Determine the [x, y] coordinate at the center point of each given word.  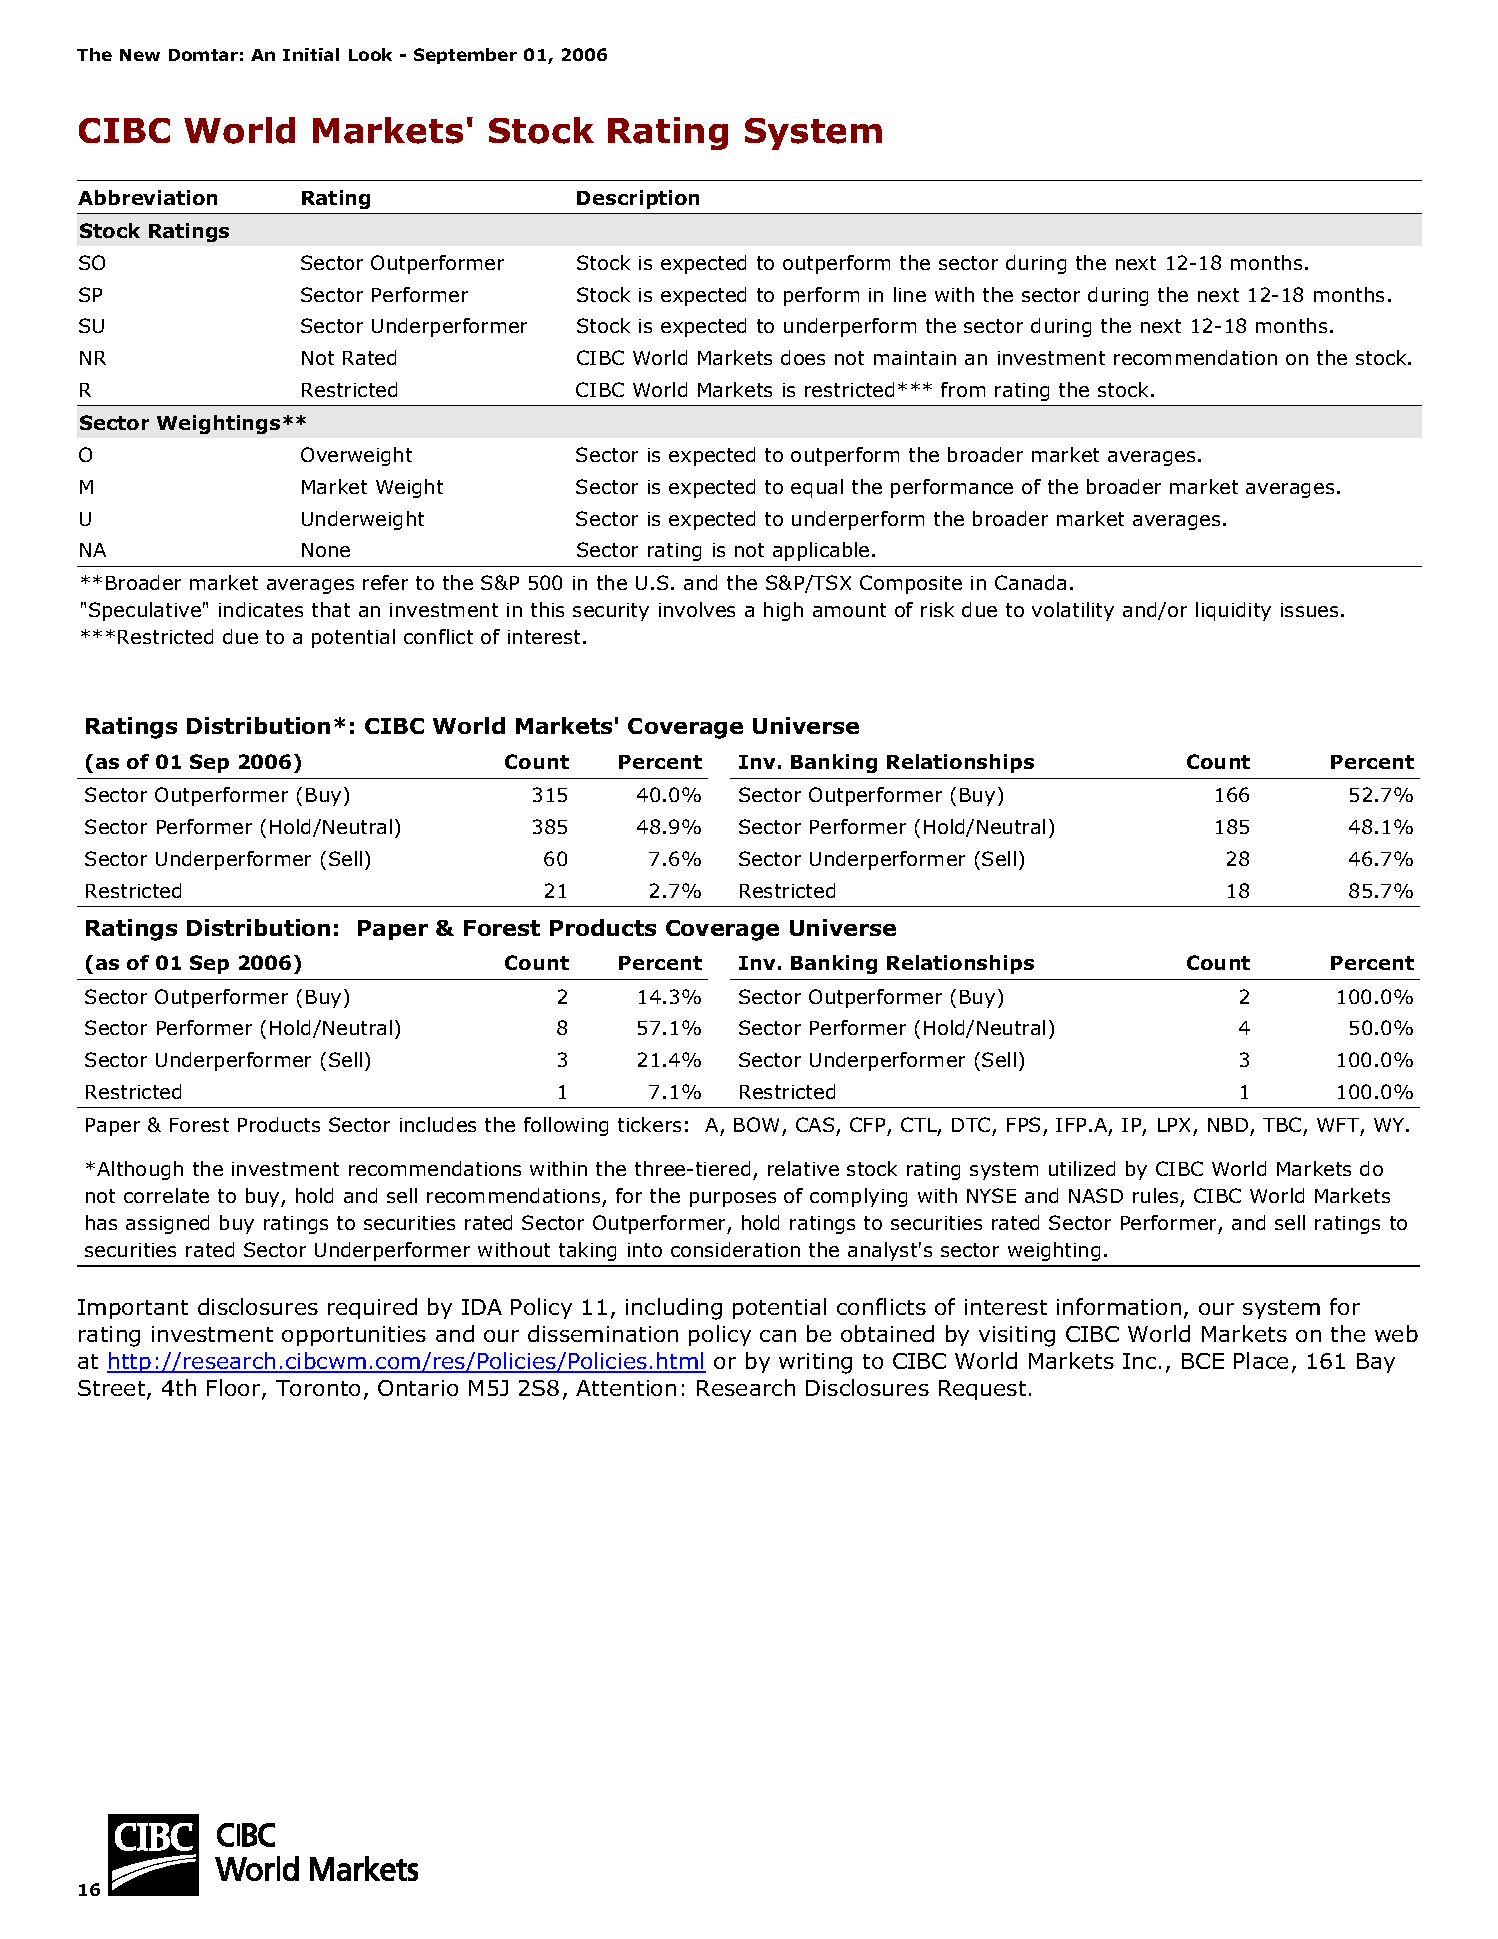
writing [815, 1363]
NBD [1228, 1125]
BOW [756, 1124]
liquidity [1233, 611]
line [910, 294]
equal [817, 488]
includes [438, 1124]
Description [638, 199]
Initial [311, 54]
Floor [235, 1389]
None [326, 550]
